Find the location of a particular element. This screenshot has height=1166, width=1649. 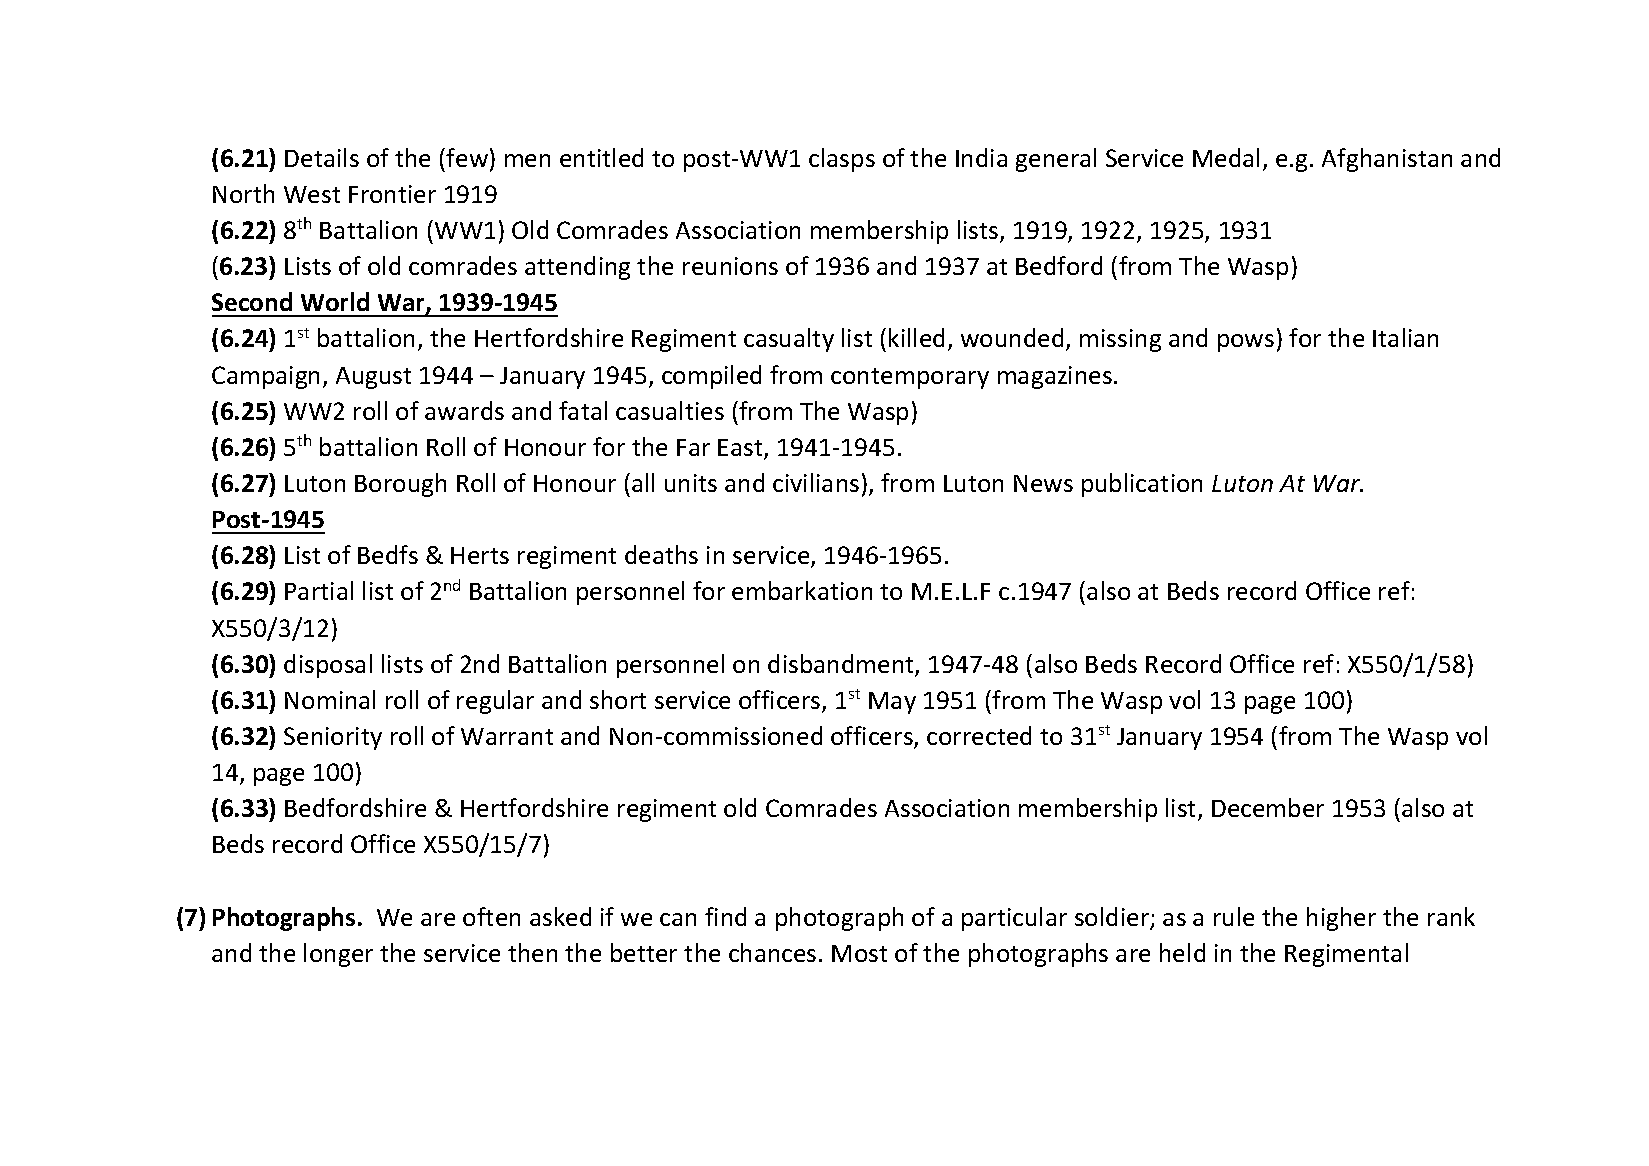

Seniority is located at coordinates (333, 738).
